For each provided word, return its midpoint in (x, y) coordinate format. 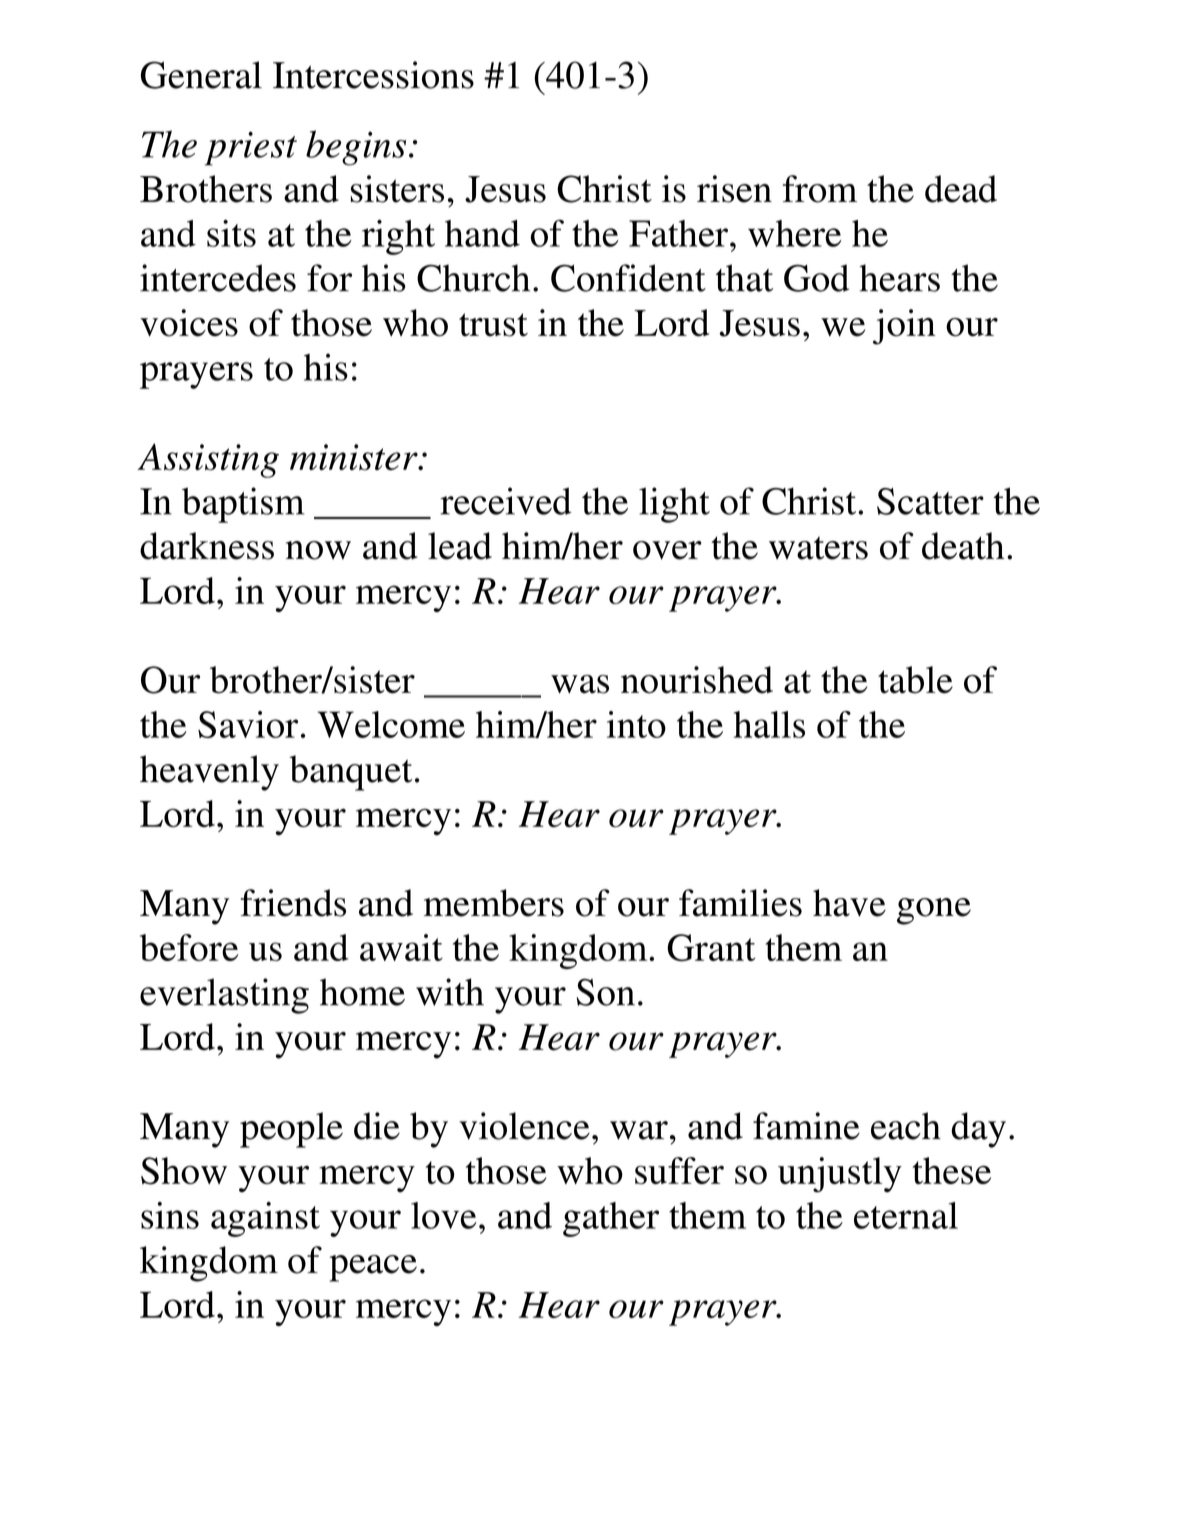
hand (482, 233)
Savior (248, 724)
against (265, 1219)
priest (251, 148)
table (915, 680)
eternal (906, 1215)
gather (611, 1219)
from (820, 189)
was (580, 684)
